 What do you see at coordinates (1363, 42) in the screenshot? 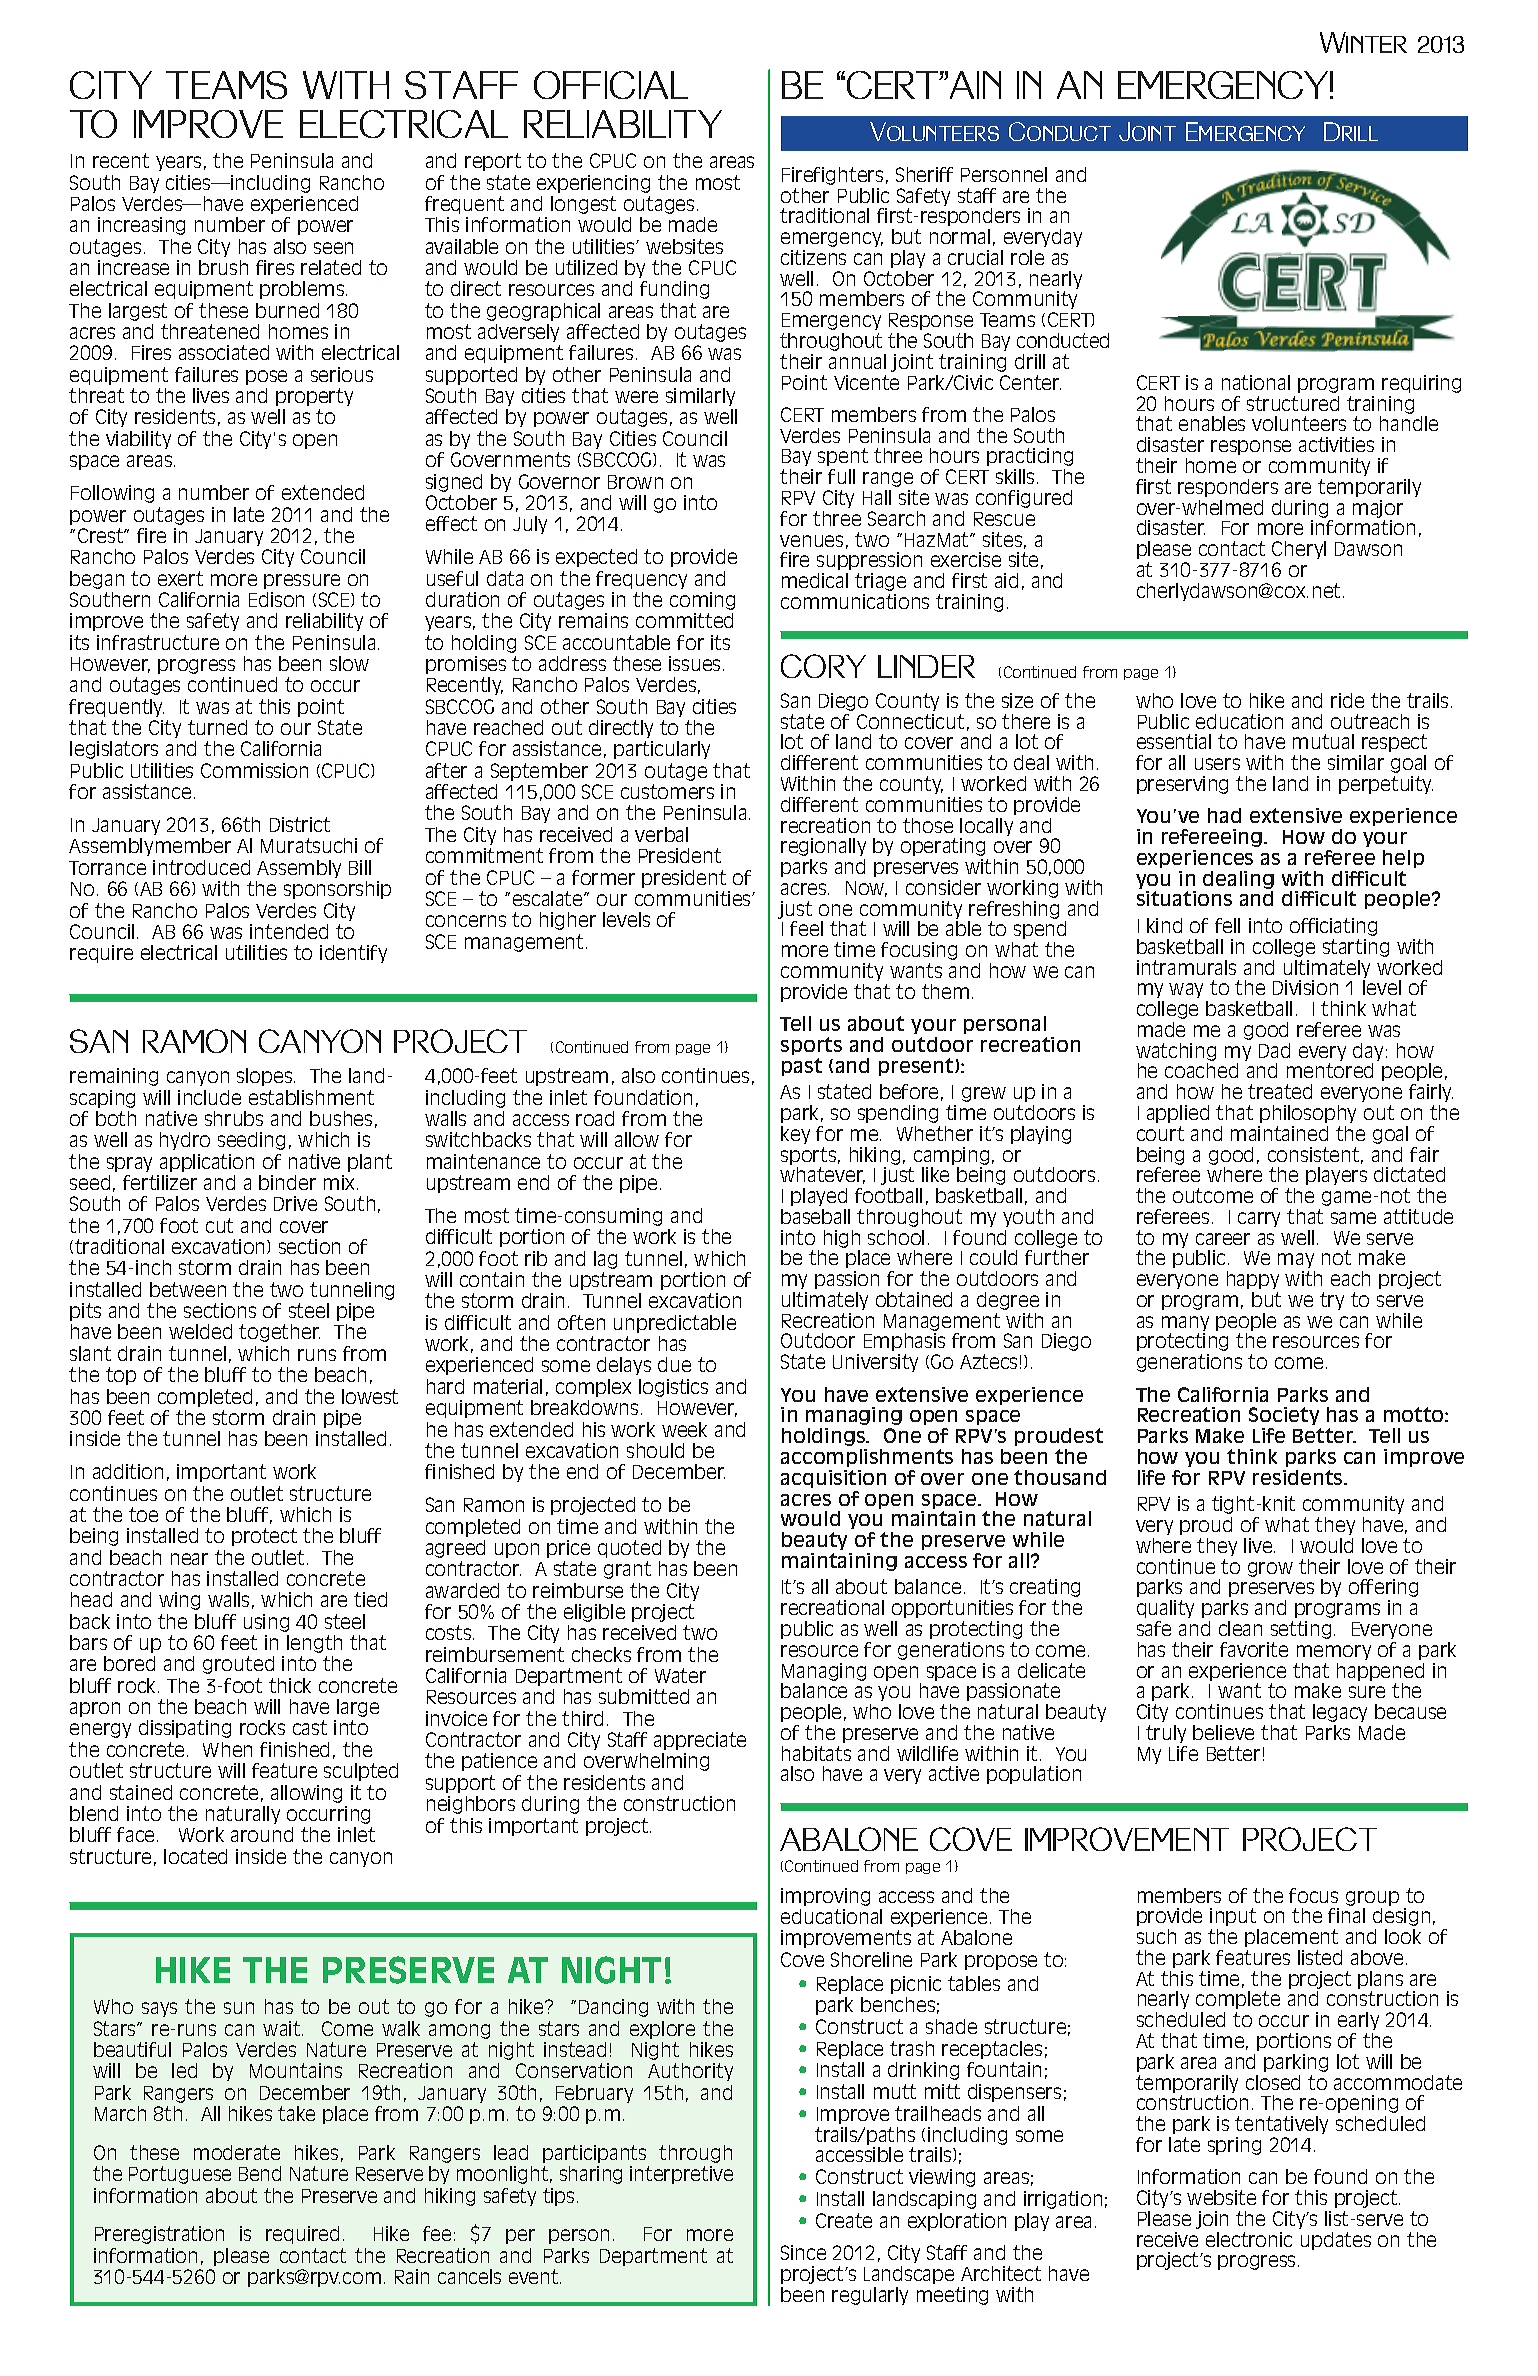
I see `Winter` at bounding box center [1363, 42].
